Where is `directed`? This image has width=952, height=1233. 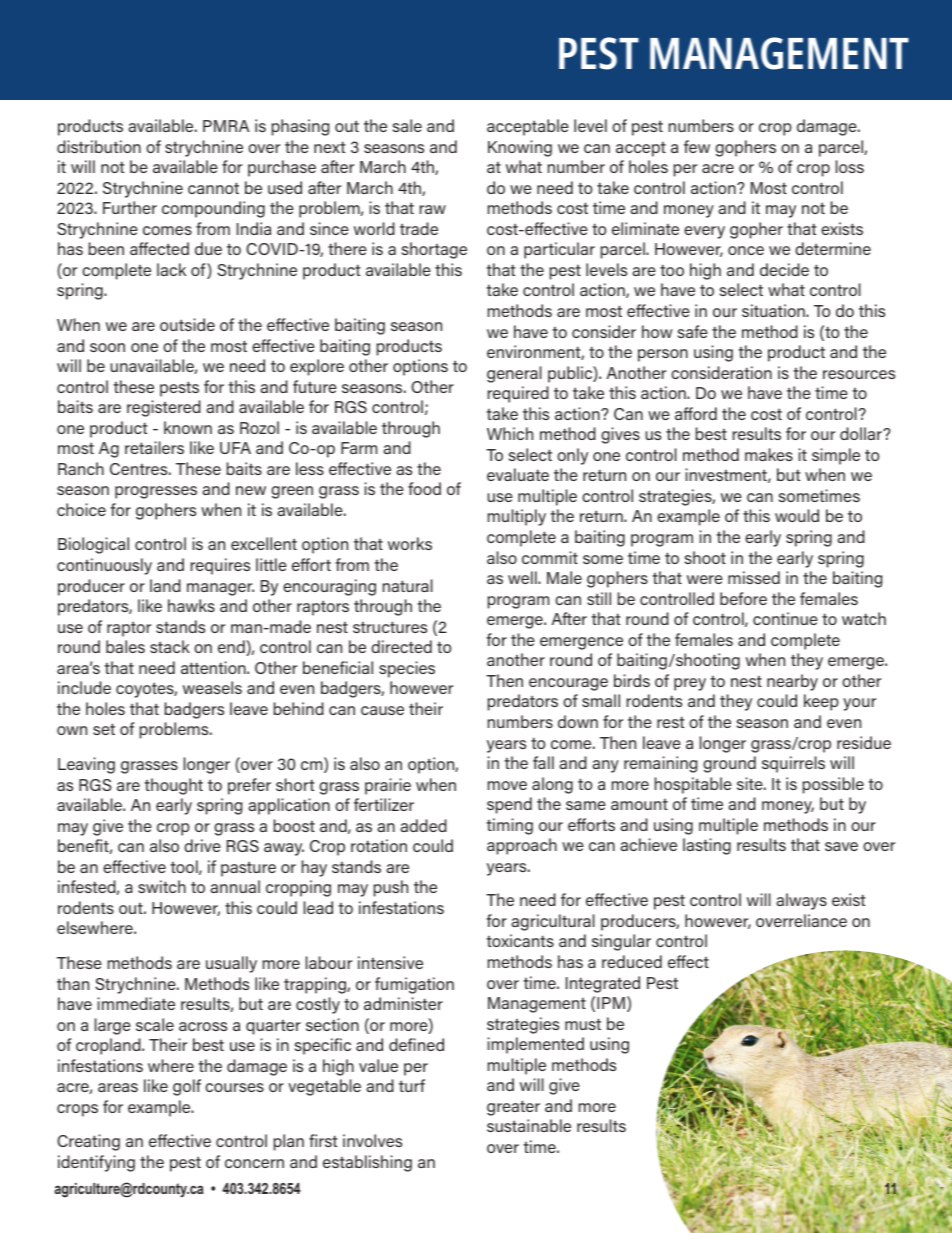
directed is located at coordinates (401, 646).
